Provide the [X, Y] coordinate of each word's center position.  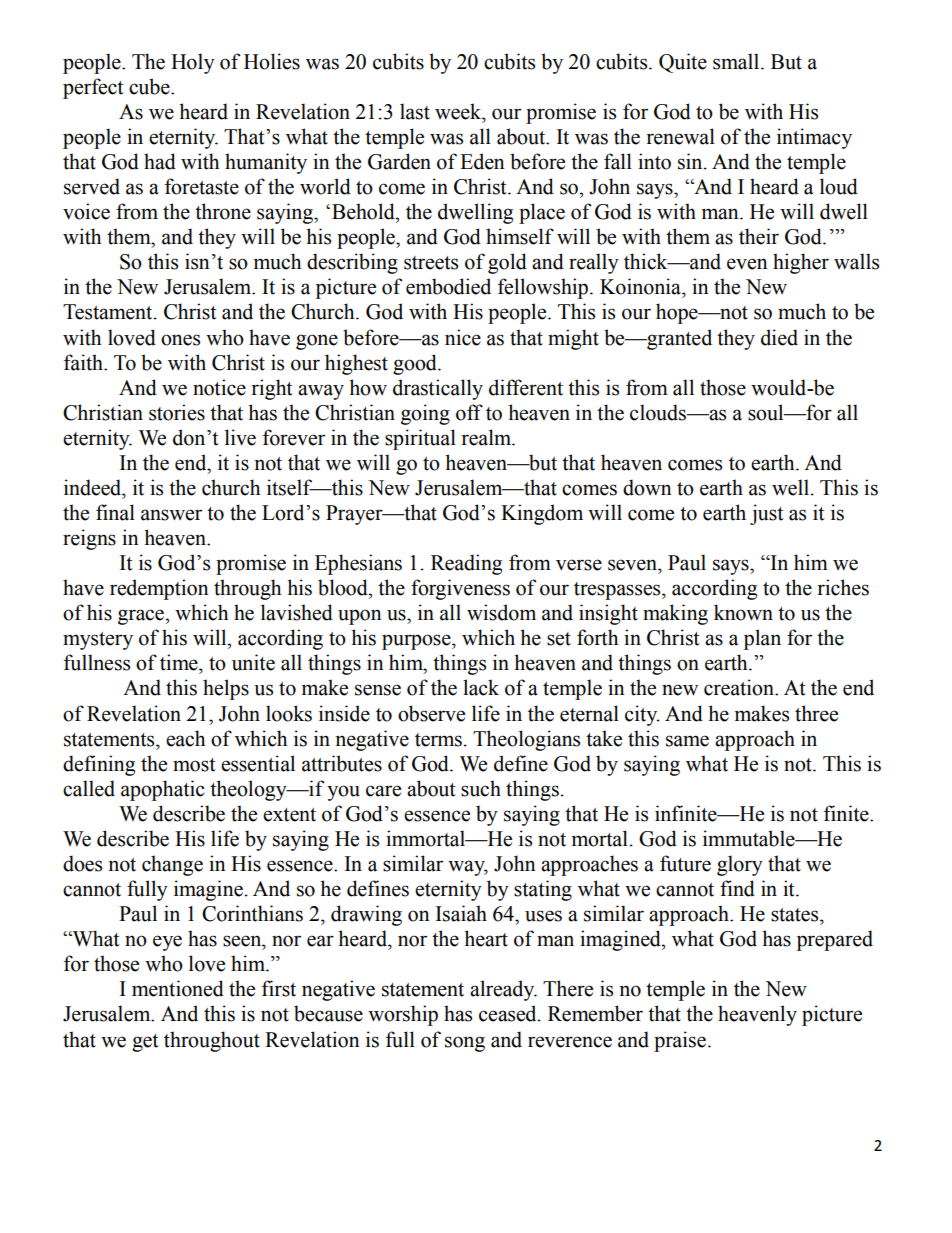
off [469, 412]
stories [177, 412]
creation [740, 687]
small [737, 61]
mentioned [178, 988]
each [185, 738]
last [415, 111]
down [647, 487]
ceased [509, 1013]
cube [150, 86]
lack [481, 687]
